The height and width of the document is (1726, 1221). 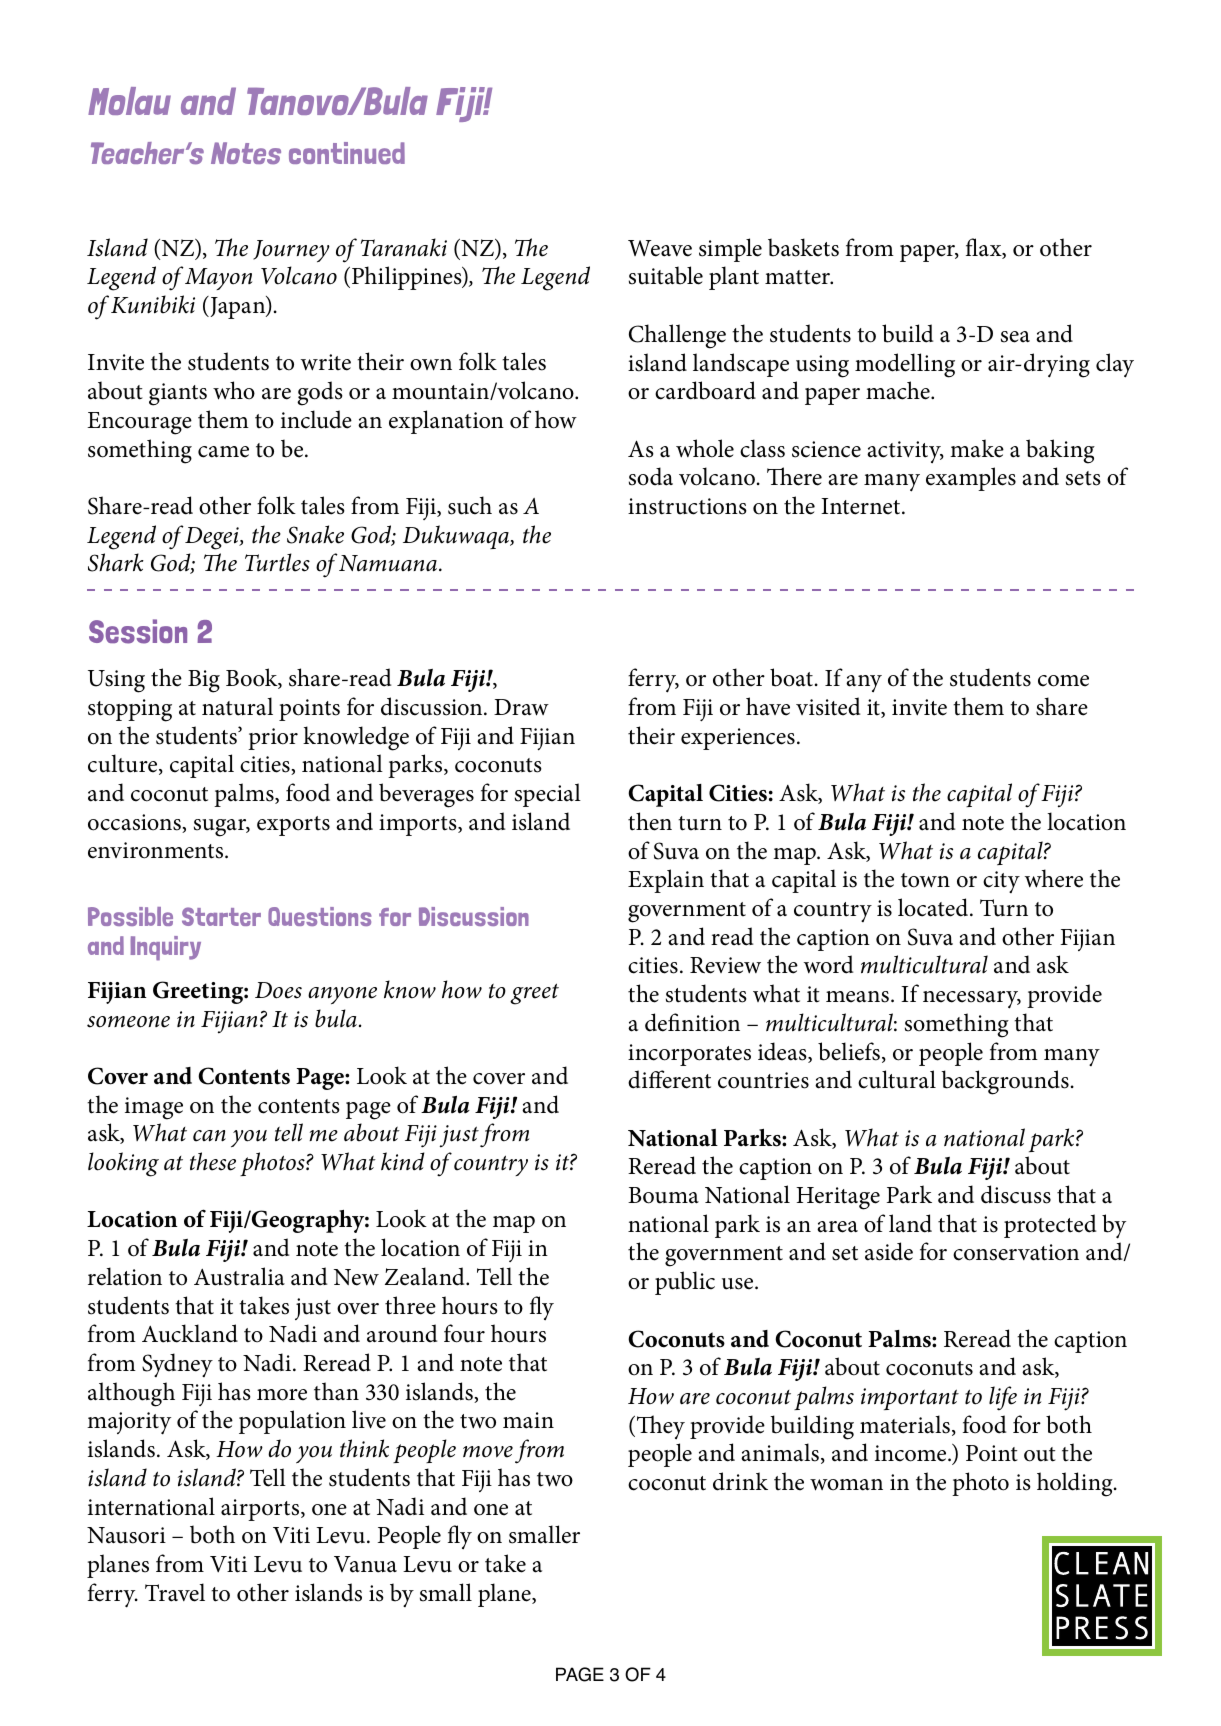 What do you see at coordinates (1005, 1082) in the document?
I see `backgrounds` at bounding box center [1005, 1082].
